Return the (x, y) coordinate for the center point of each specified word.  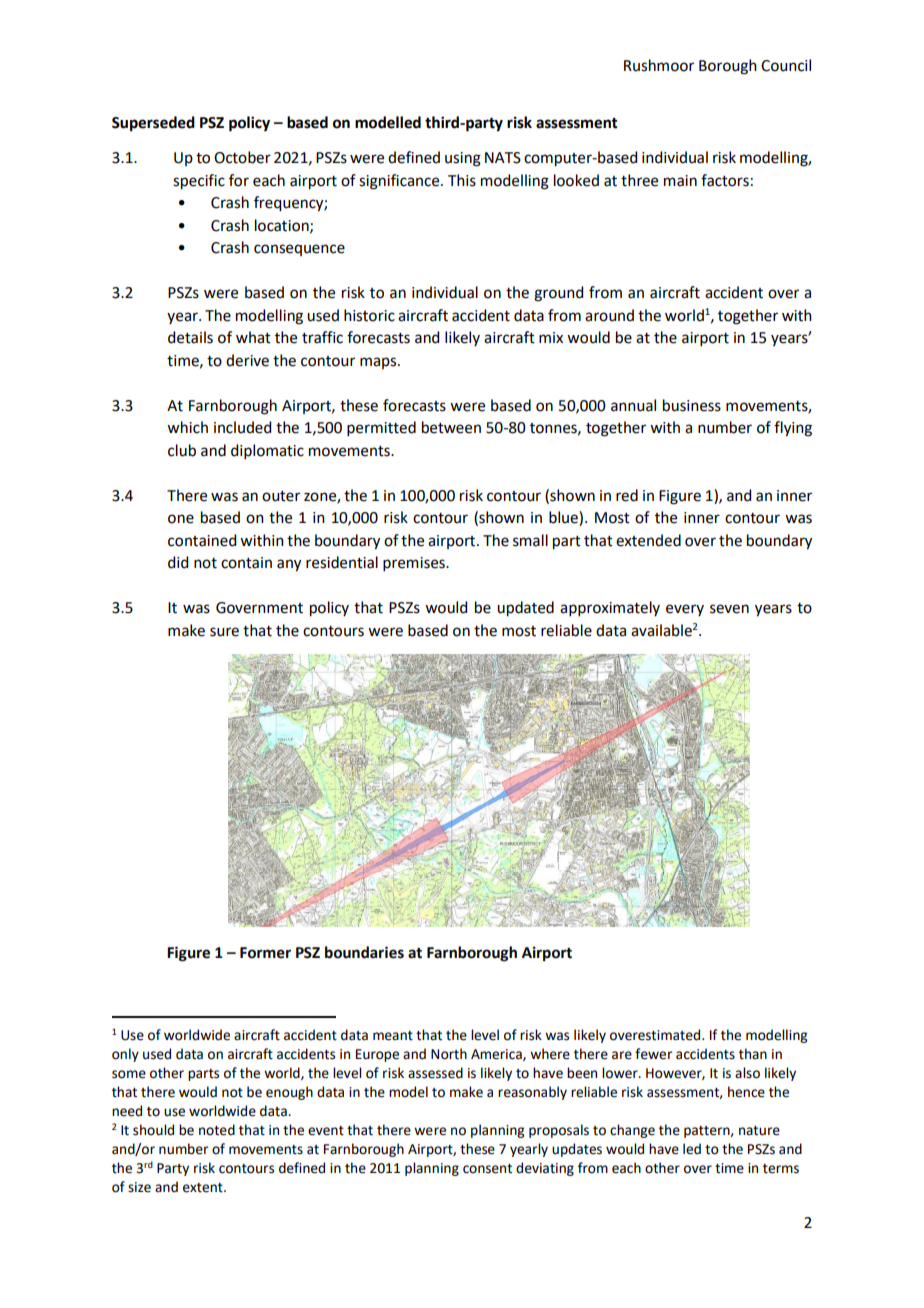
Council (786, 65)
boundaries (364, 952)
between (451, 427)
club (182, 450)
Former (265, 953)
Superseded (153, 124)
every (685, 610)
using (463, 159)
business (692, 405)
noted (217, 1130)
